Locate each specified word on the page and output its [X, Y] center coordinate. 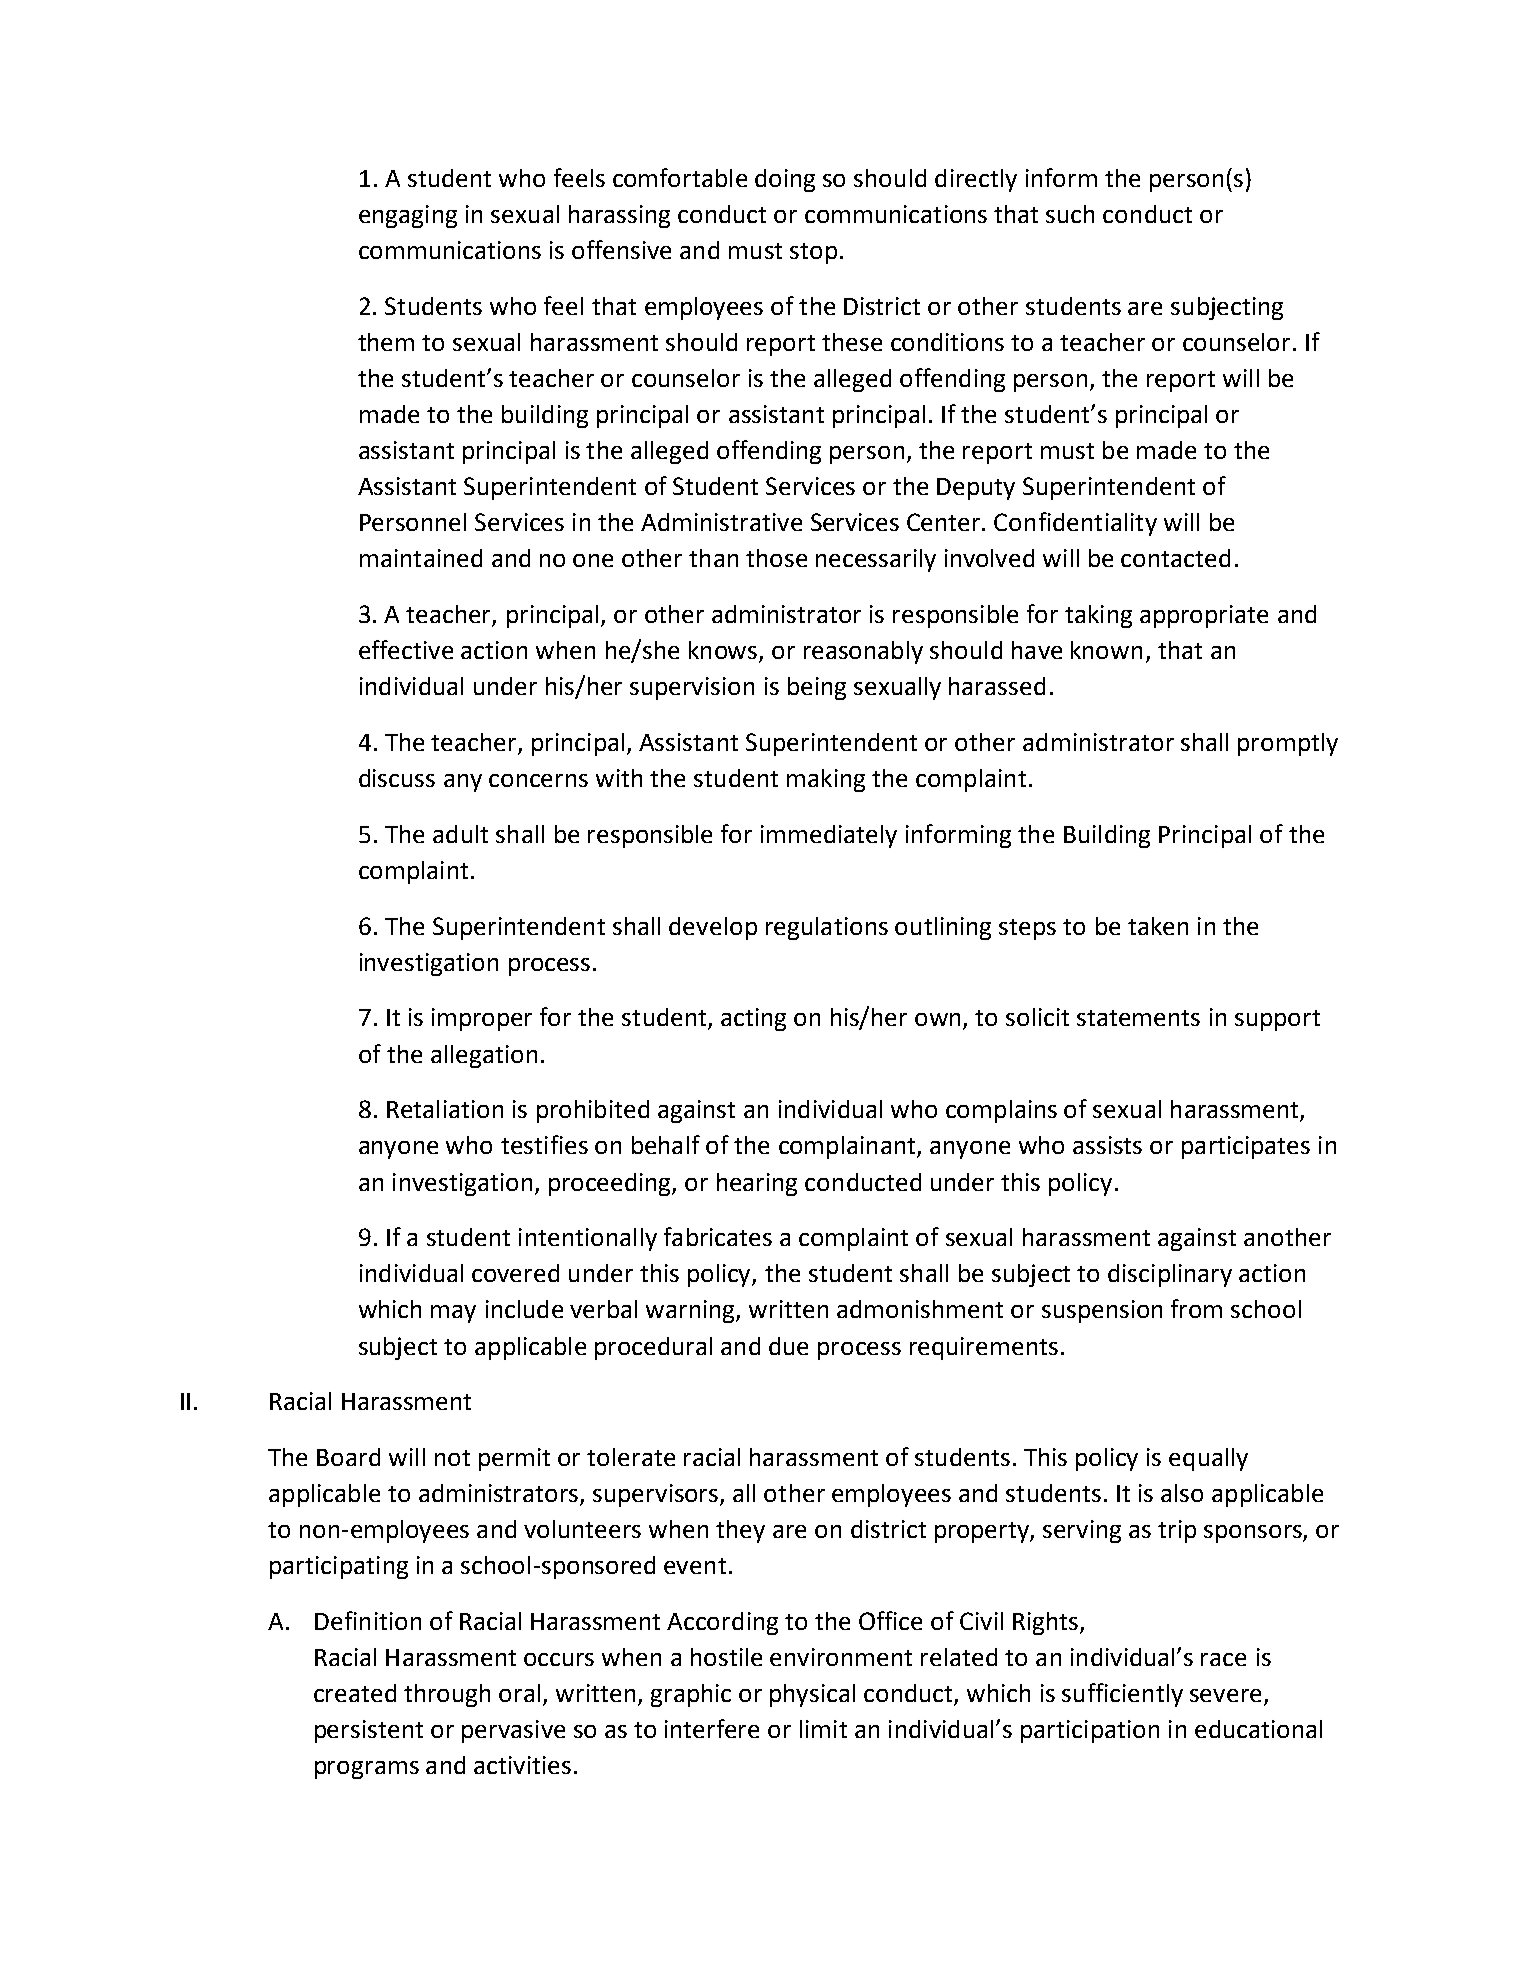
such [1070, 214]
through [447, 1695]
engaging [408, 216]
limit [823, 1729]
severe [1225, 1695]
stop [813, 253]
